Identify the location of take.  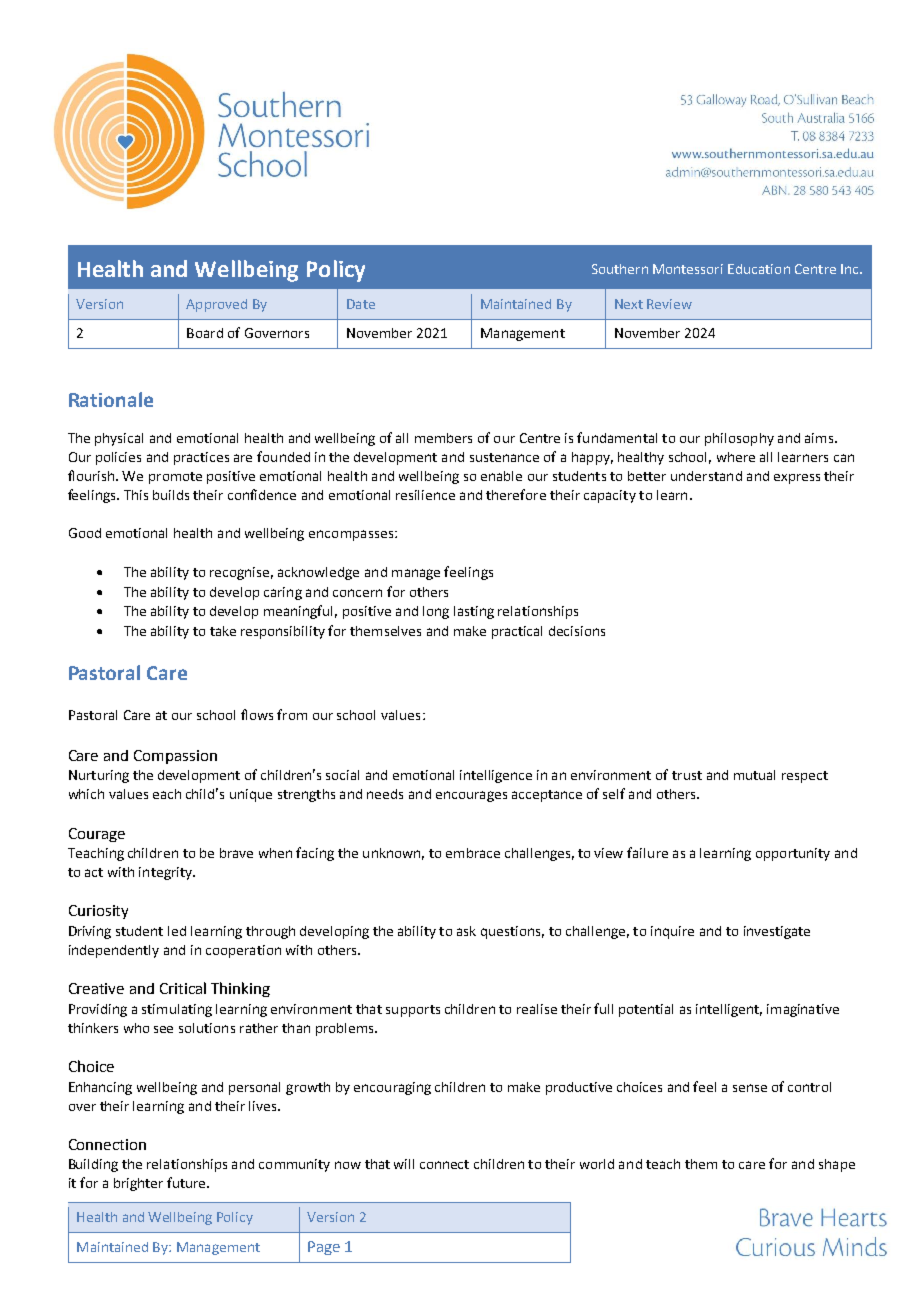
(223, 631).
